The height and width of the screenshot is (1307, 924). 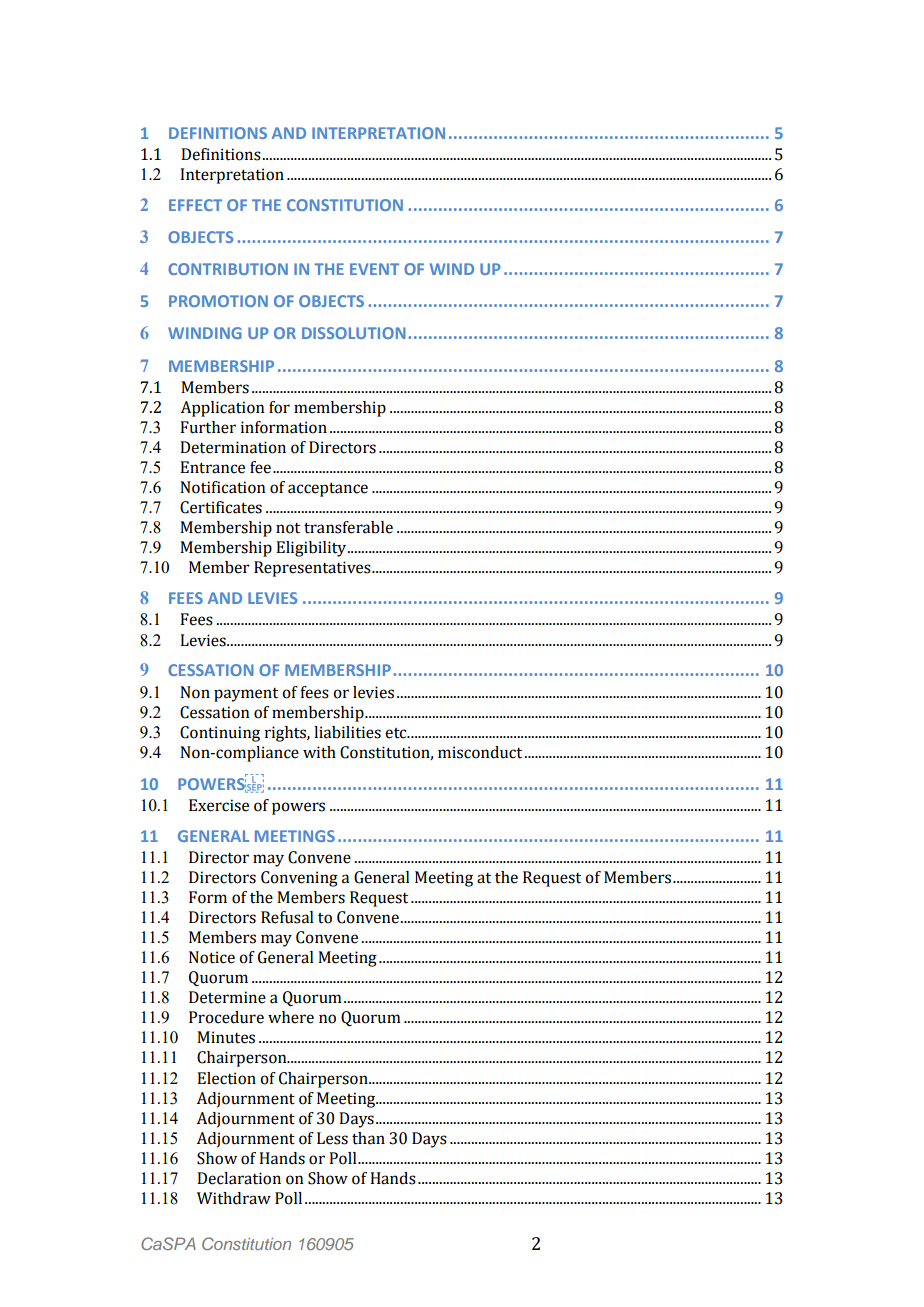 What do you see at coordinates (348, 527) in the screenshot?
I see `transferable` at bounding box center [348, 527].
